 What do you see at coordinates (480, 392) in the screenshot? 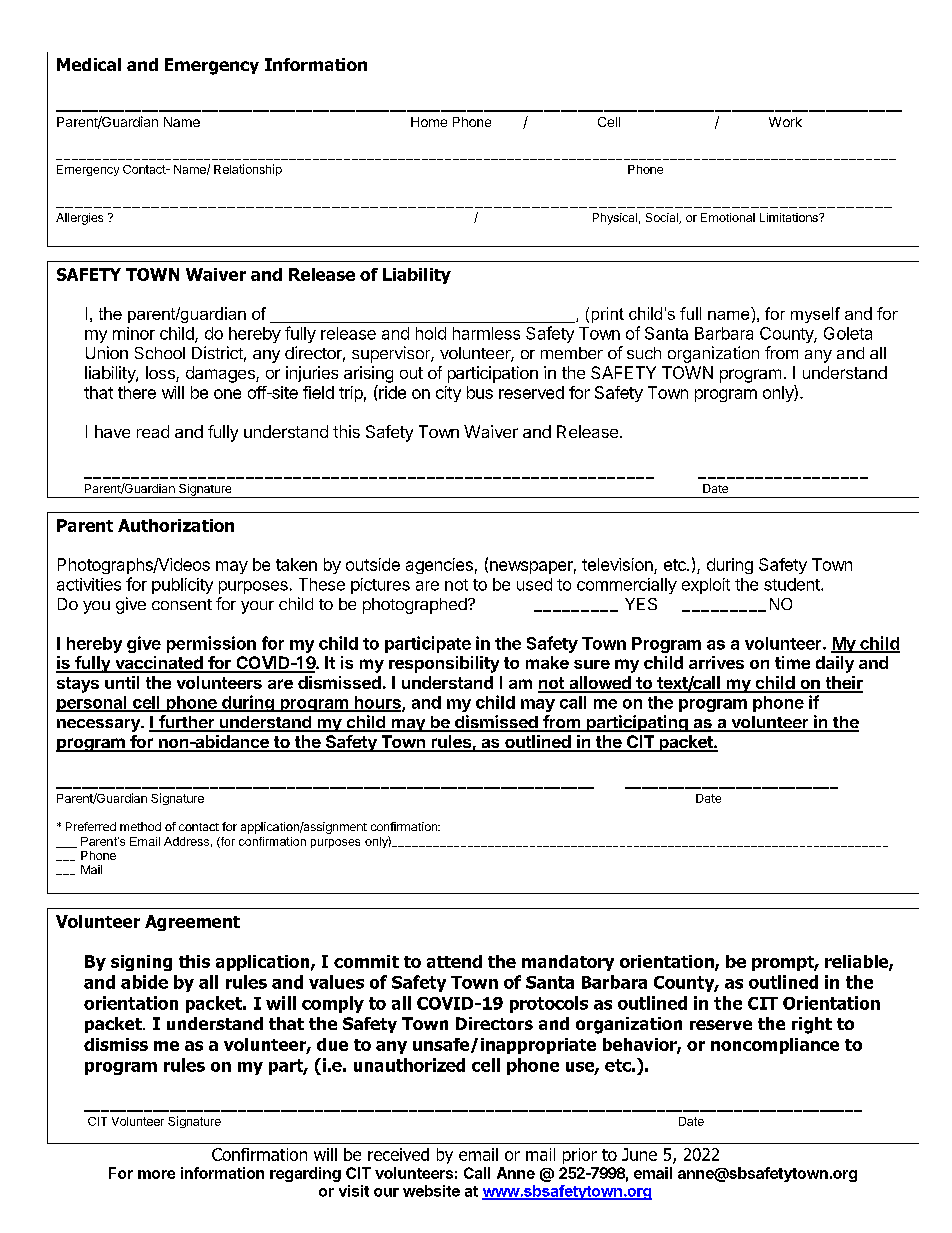
I see `bus` at bounding box center [480, 392].
